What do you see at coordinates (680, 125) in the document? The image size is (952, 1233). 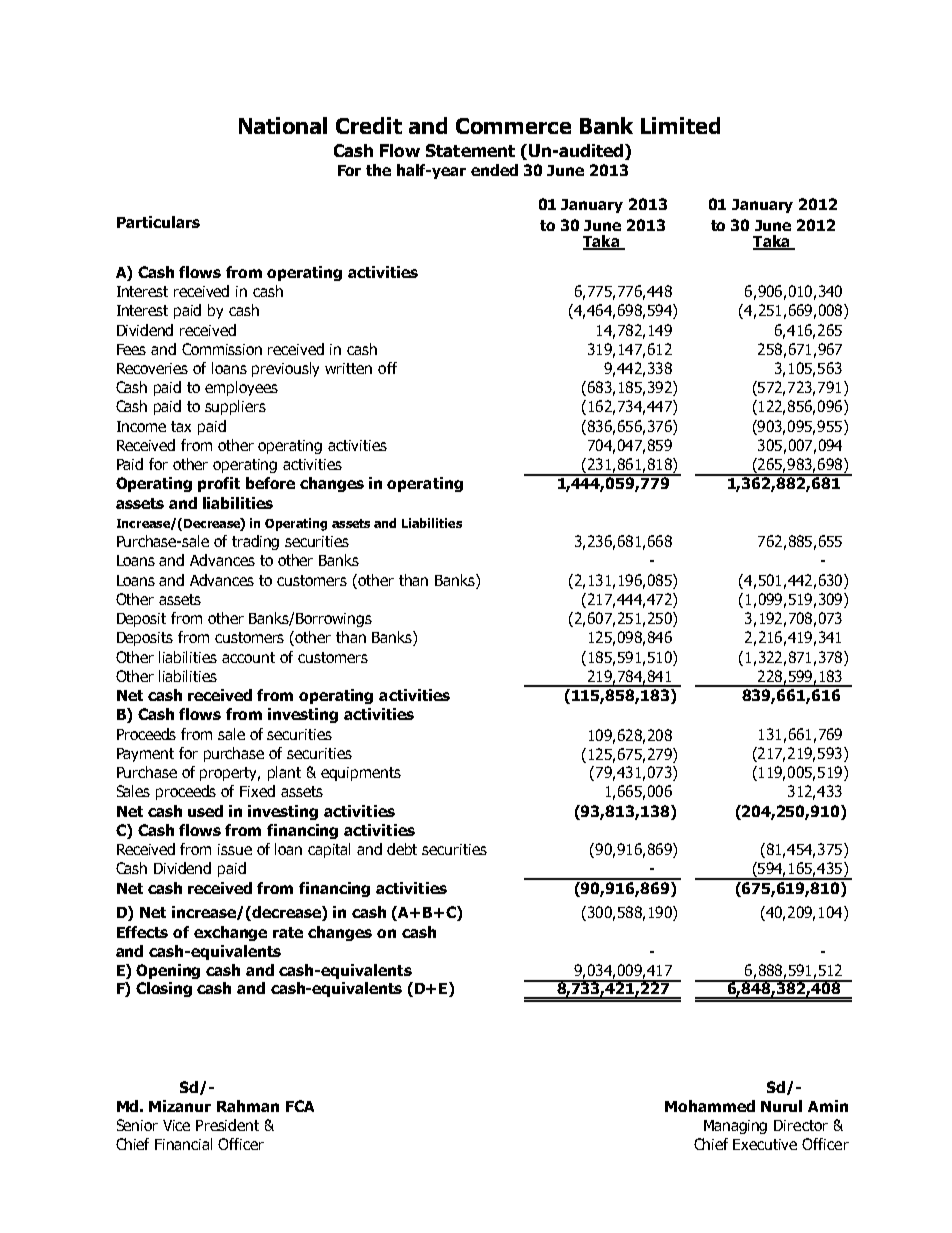 I see `Limited` at bounding box center [680, 125].
